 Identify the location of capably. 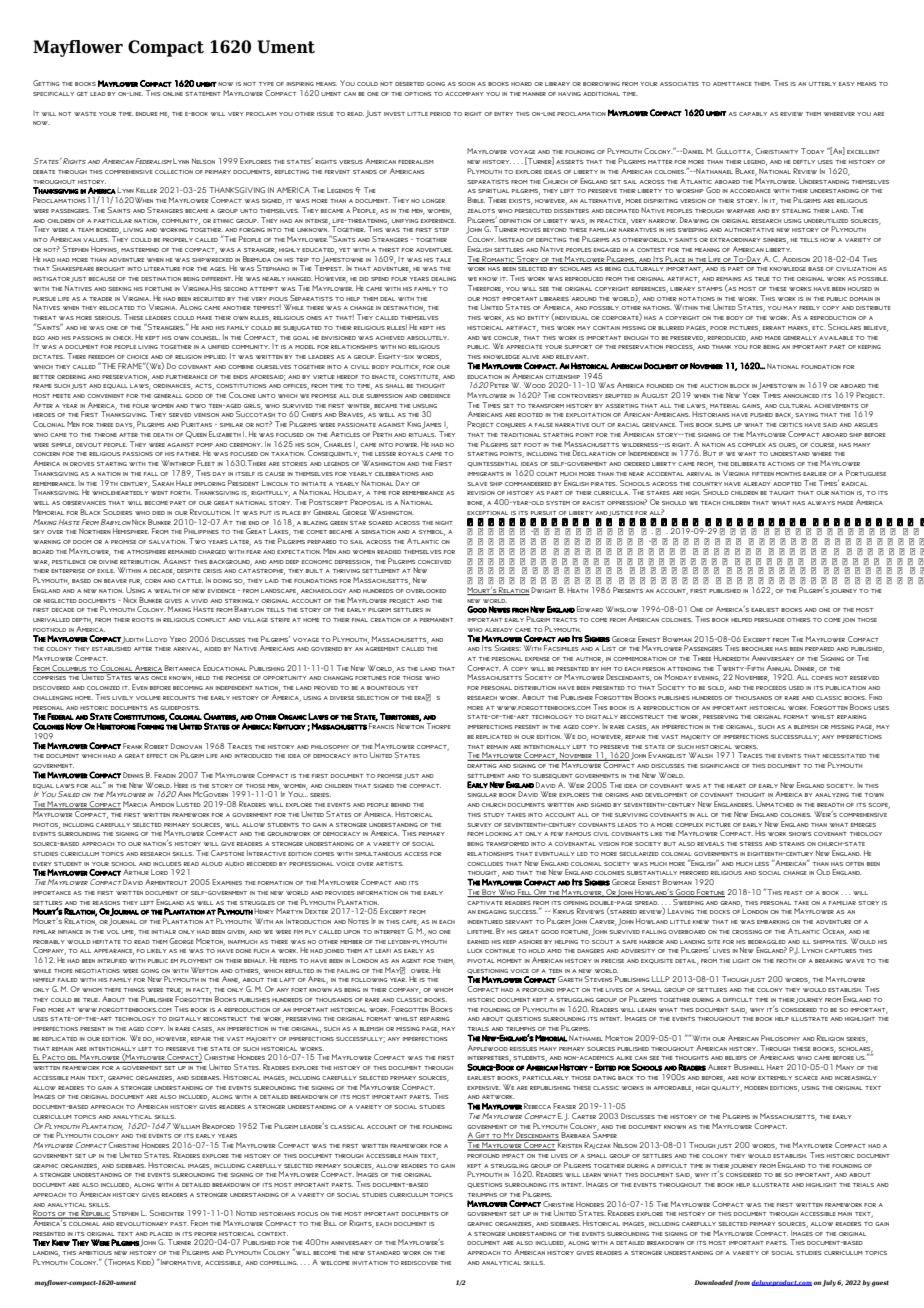
(753, 114).
